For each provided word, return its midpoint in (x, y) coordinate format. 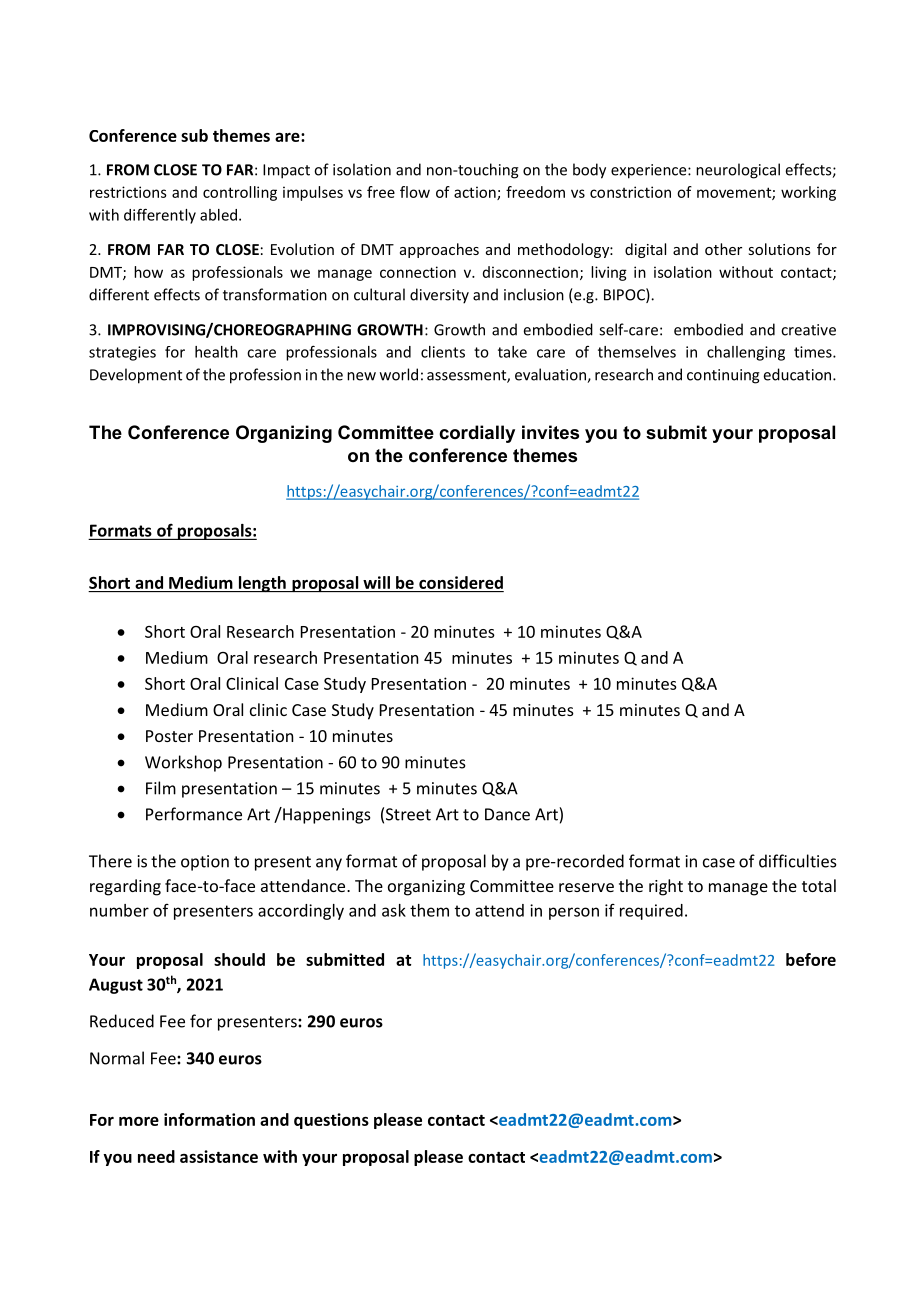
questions (331, 1121)
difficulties (798, 861)
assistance (219, 1156)
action (476, 193)
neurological (738, 171)
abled (218, 215)
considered (461, 582)
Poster (169, 736)
